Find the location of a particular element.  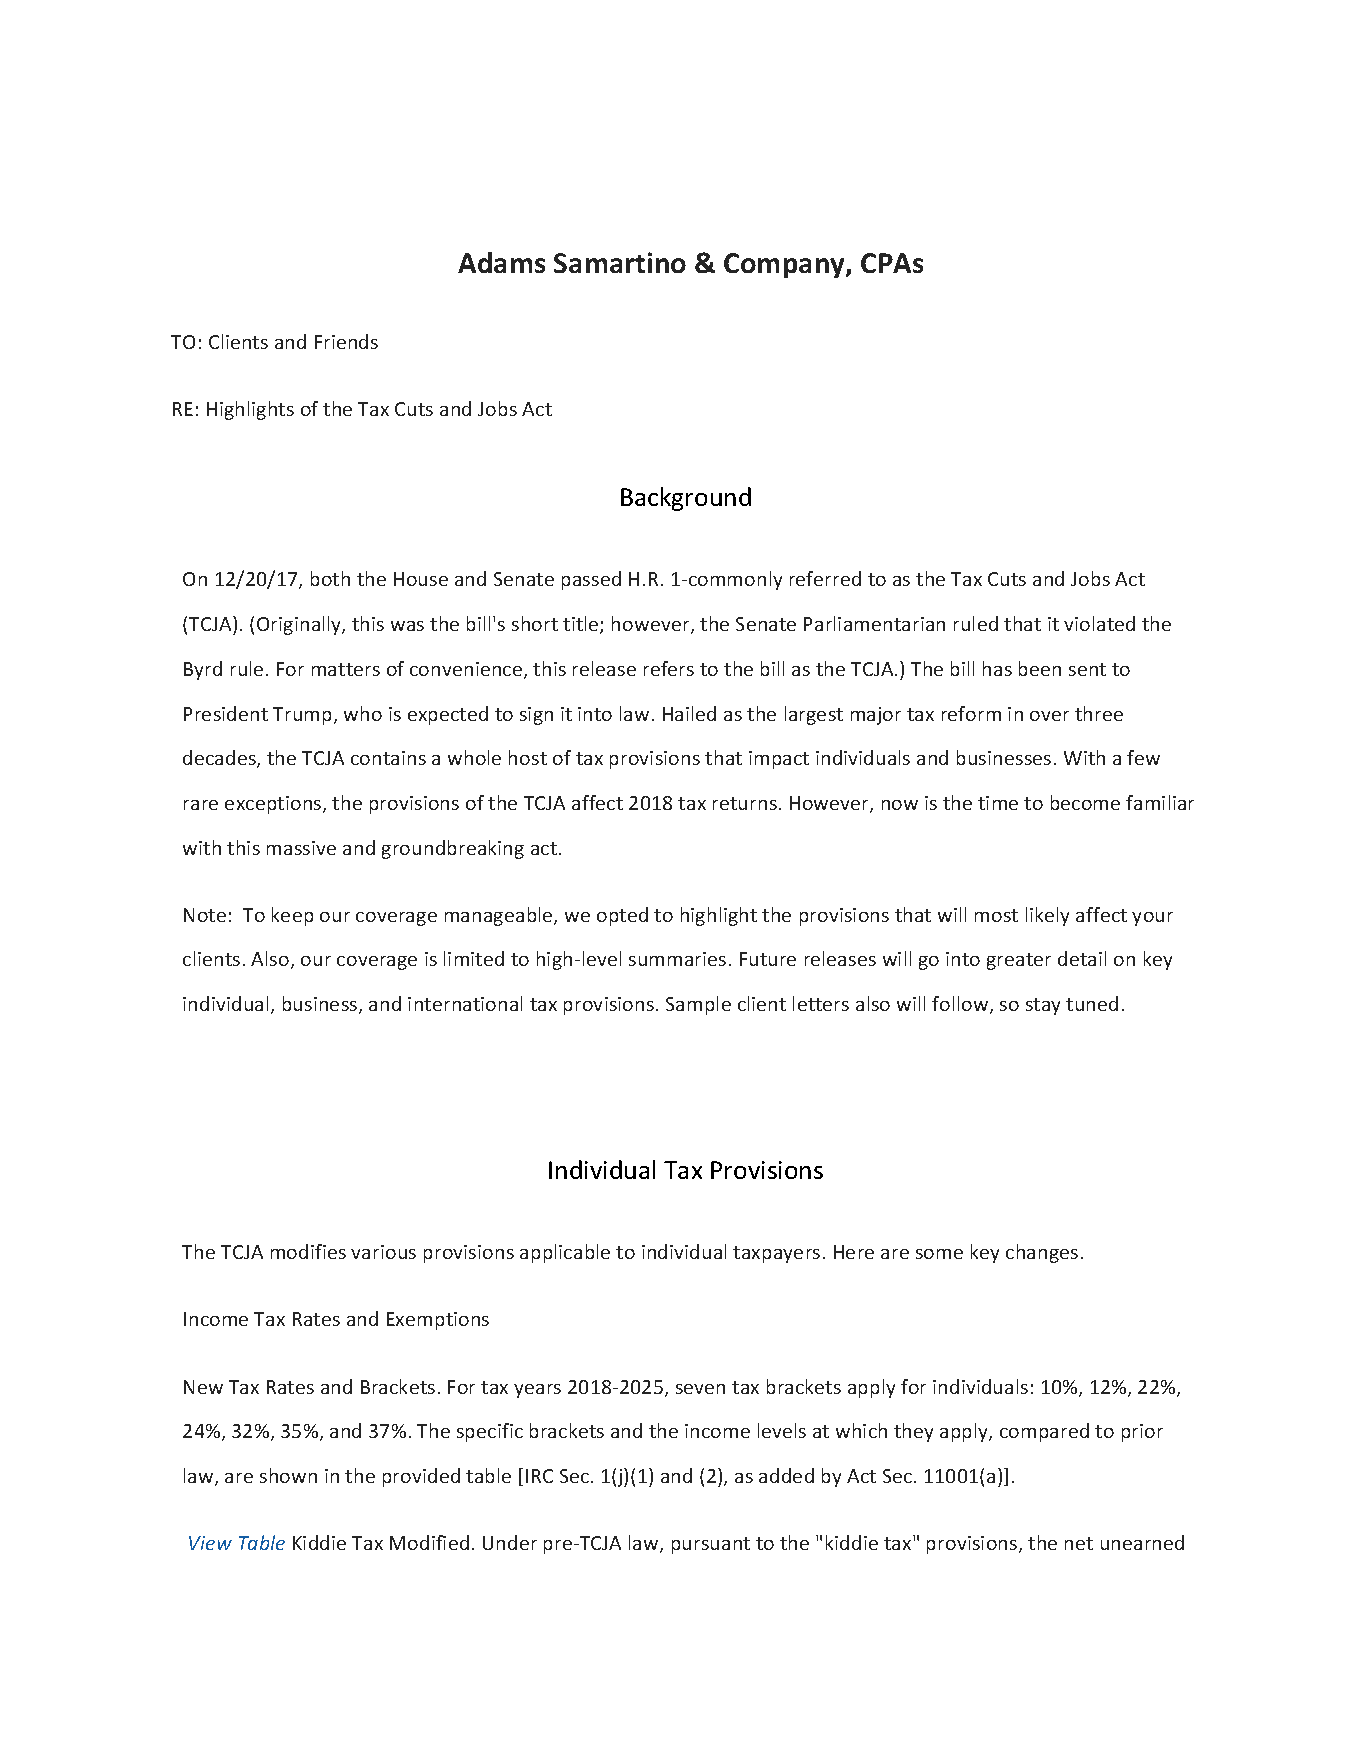

pursuant is located at coordinates (711, 1545).
